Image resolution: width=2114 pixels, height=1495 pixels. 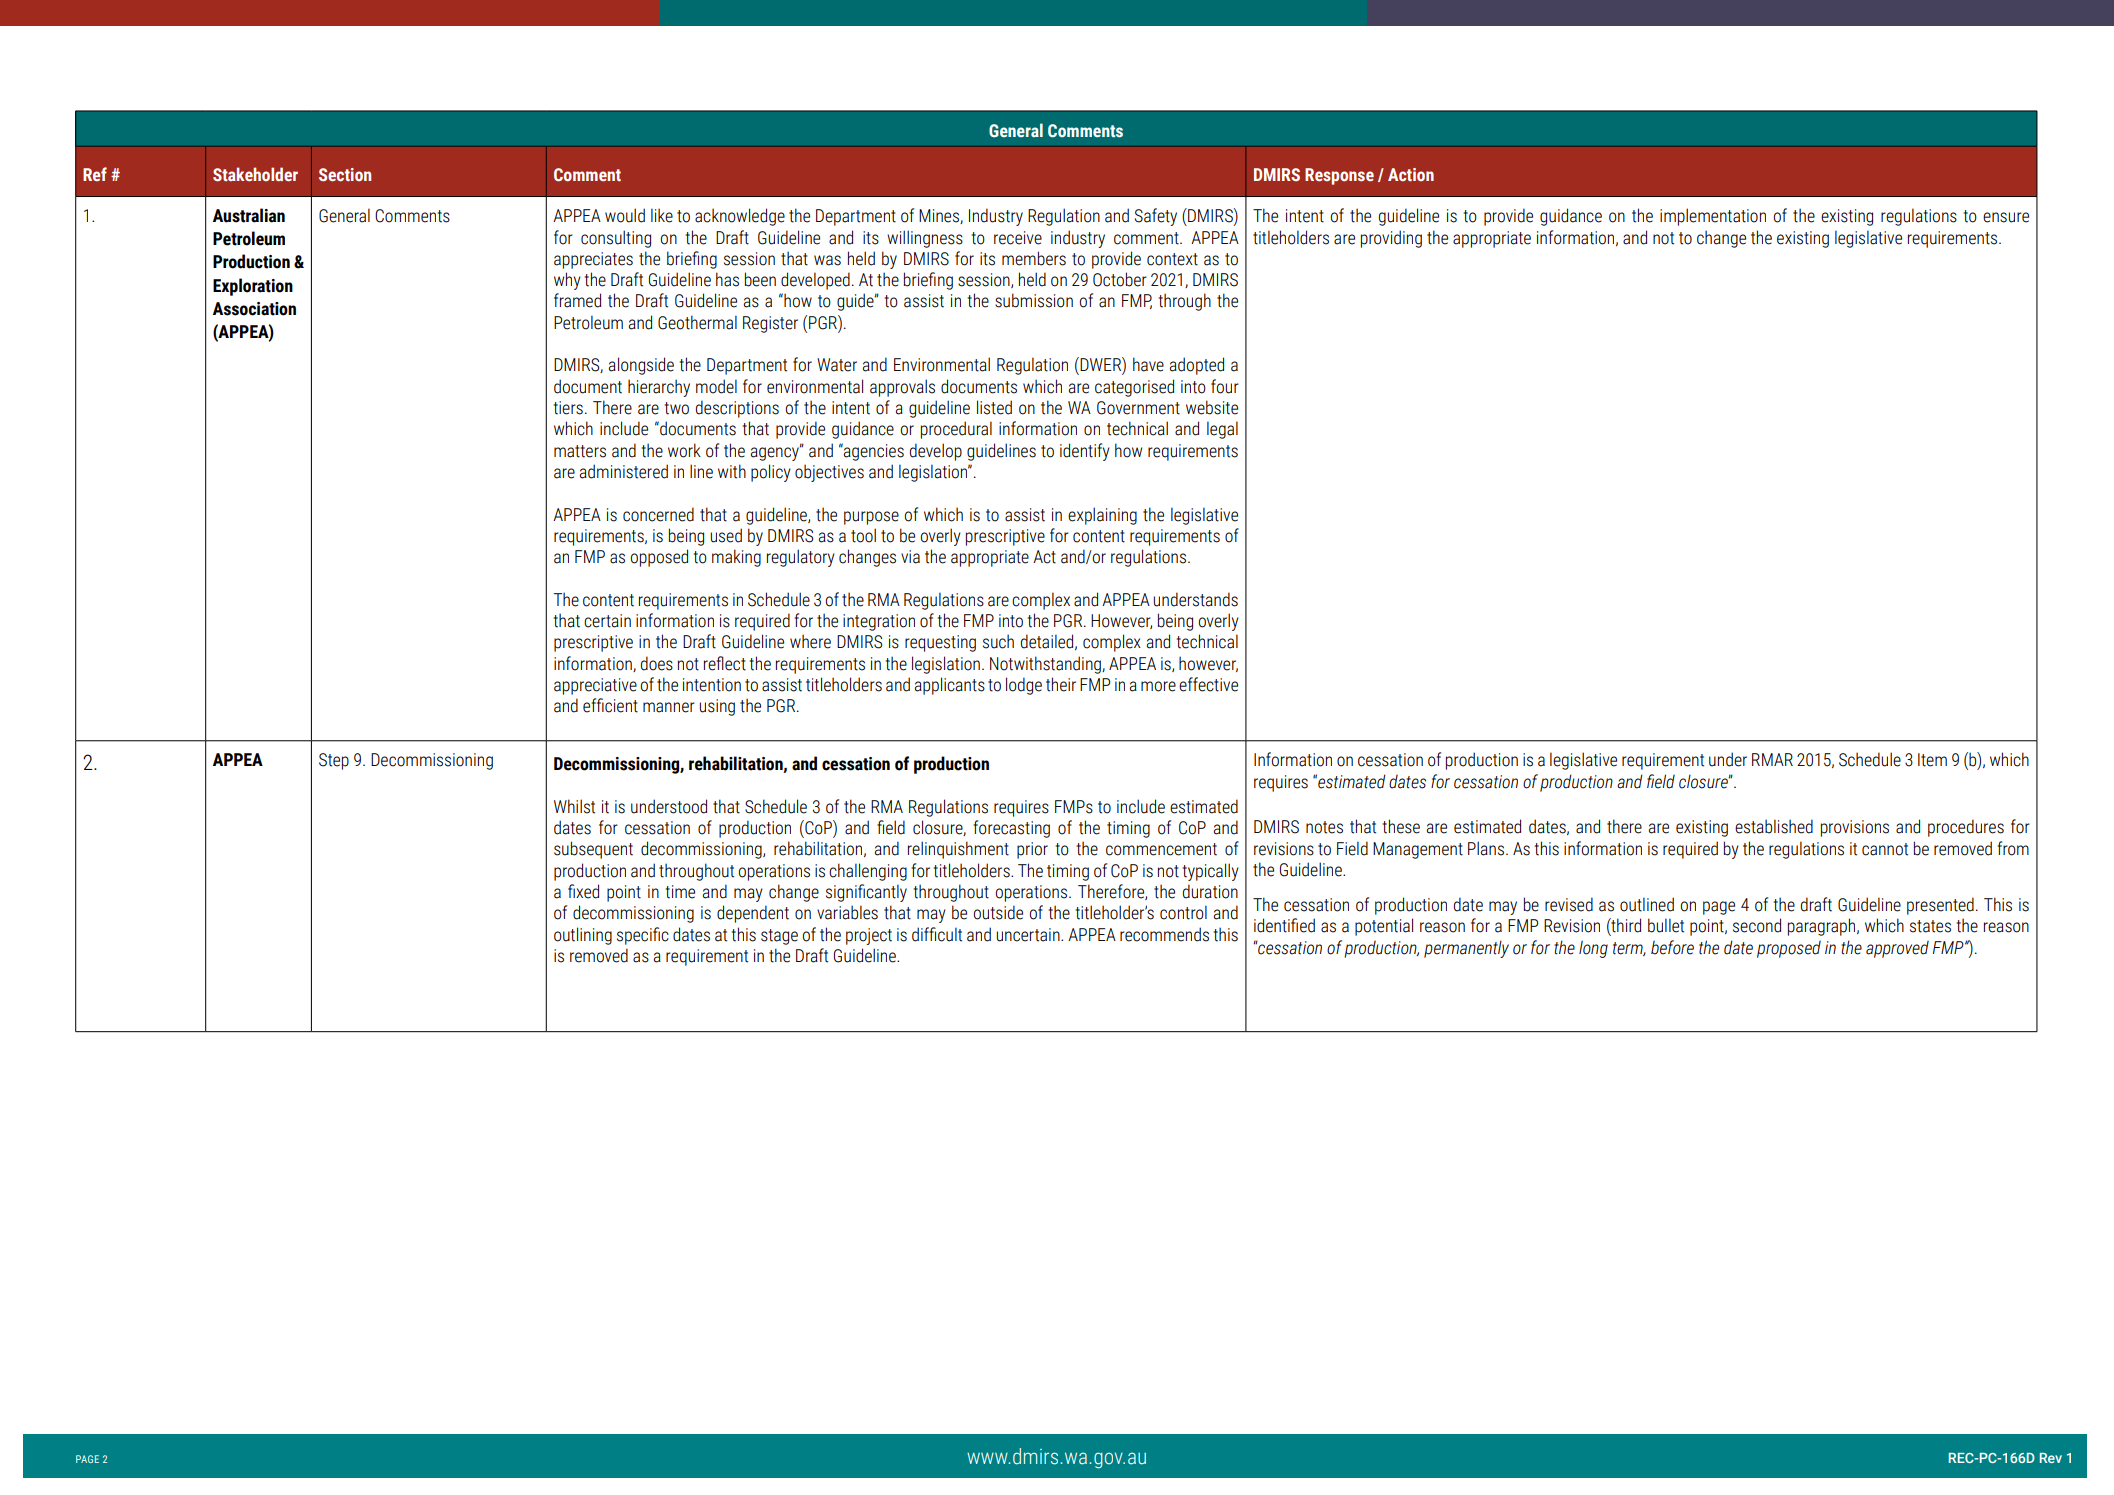 I want to click on Item, so click(x=1932, y=760).
